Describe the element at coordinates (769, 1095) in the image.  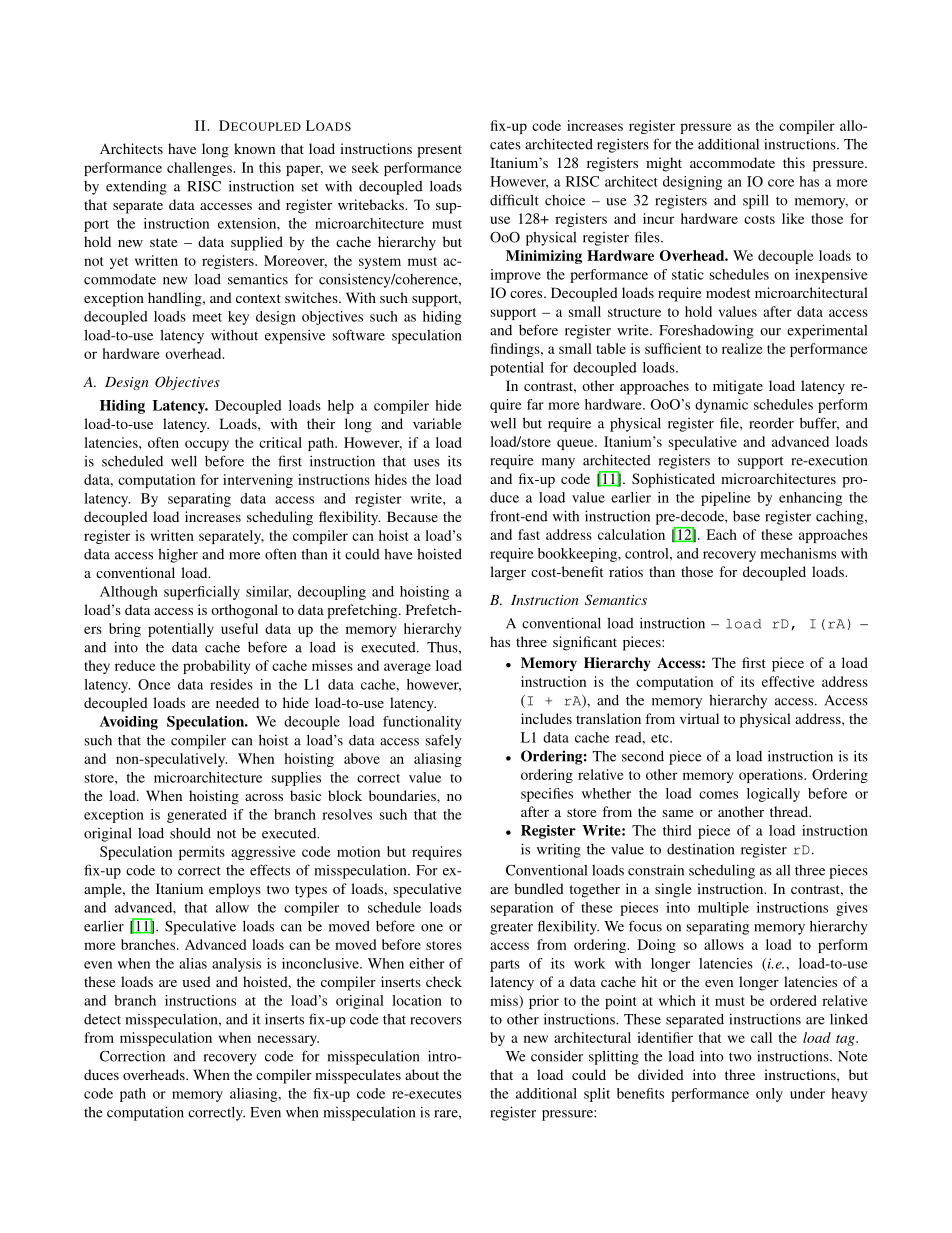
I see `only` at that location.
